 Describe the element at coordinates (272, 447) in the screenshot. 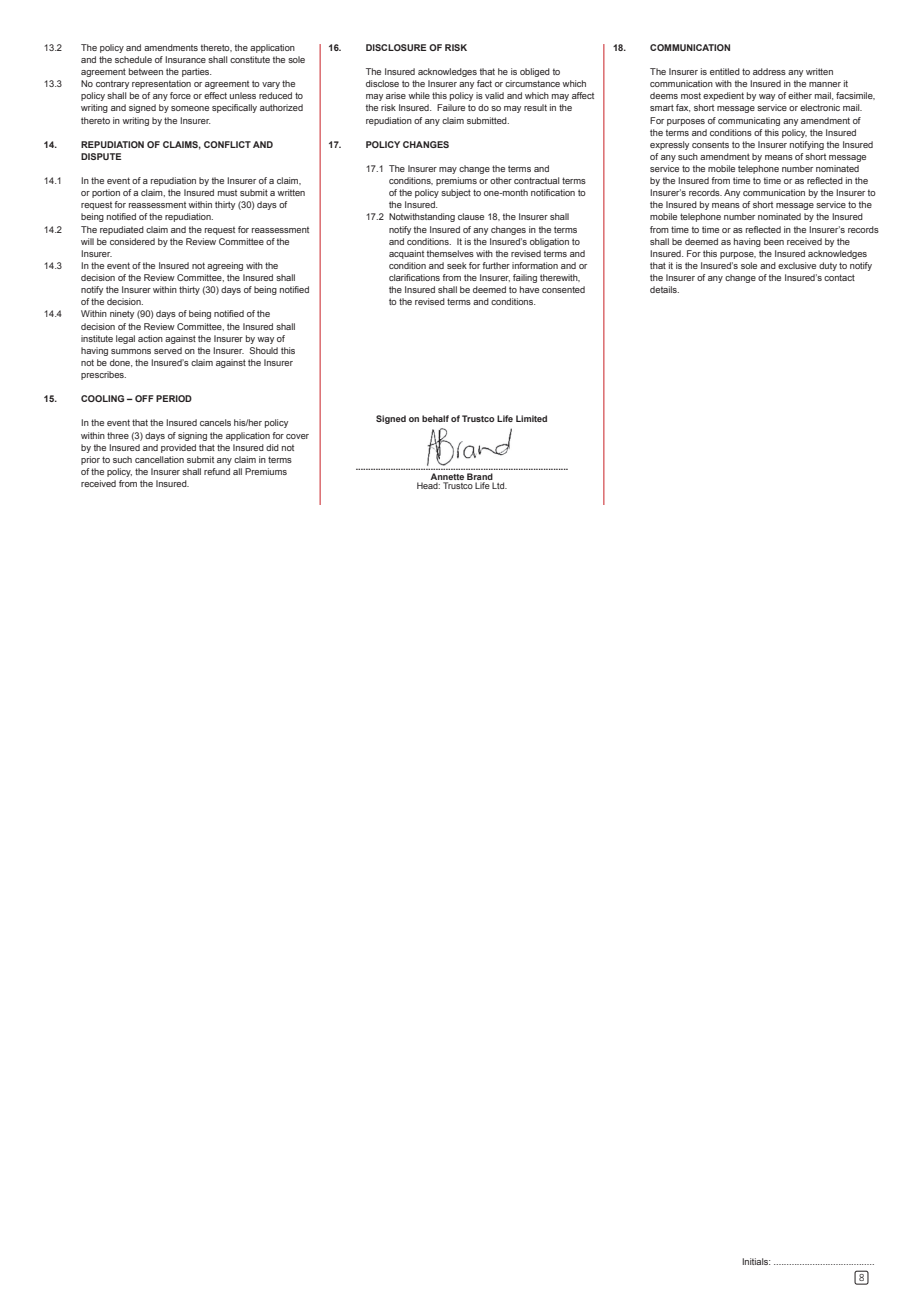

I see `did` at that location.
